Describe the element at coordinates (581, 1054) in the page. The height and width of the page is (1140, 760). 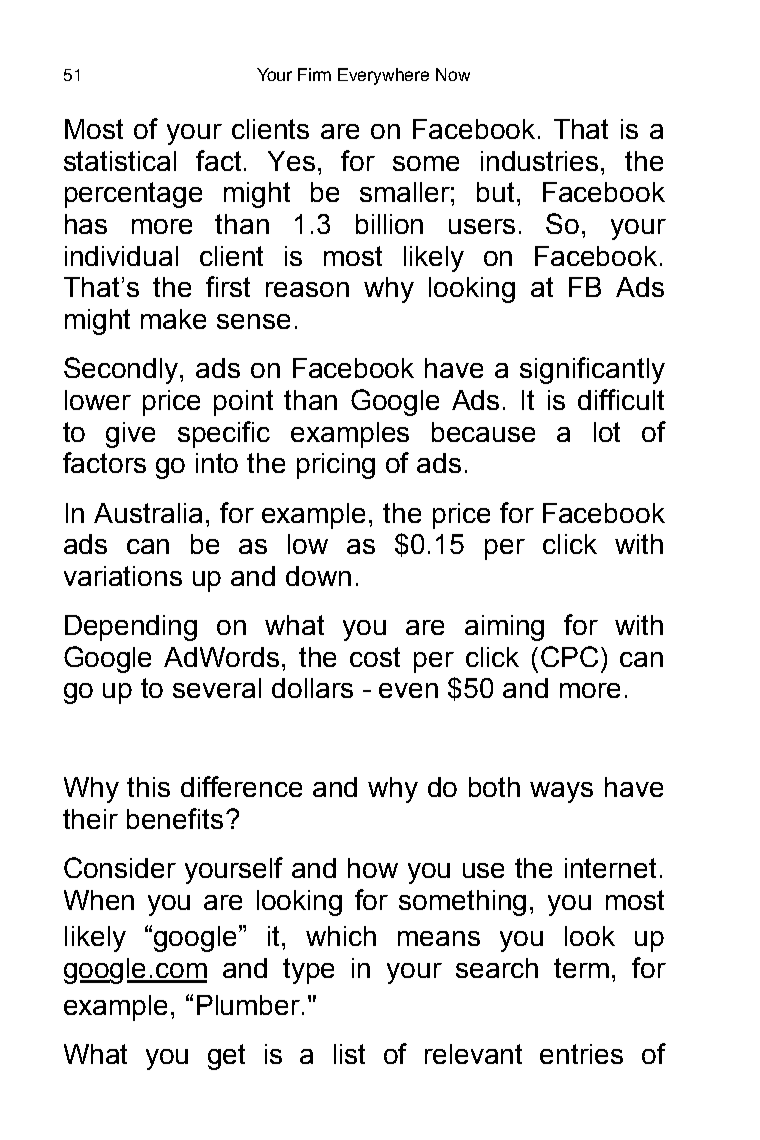
I see `entries` at that location.
